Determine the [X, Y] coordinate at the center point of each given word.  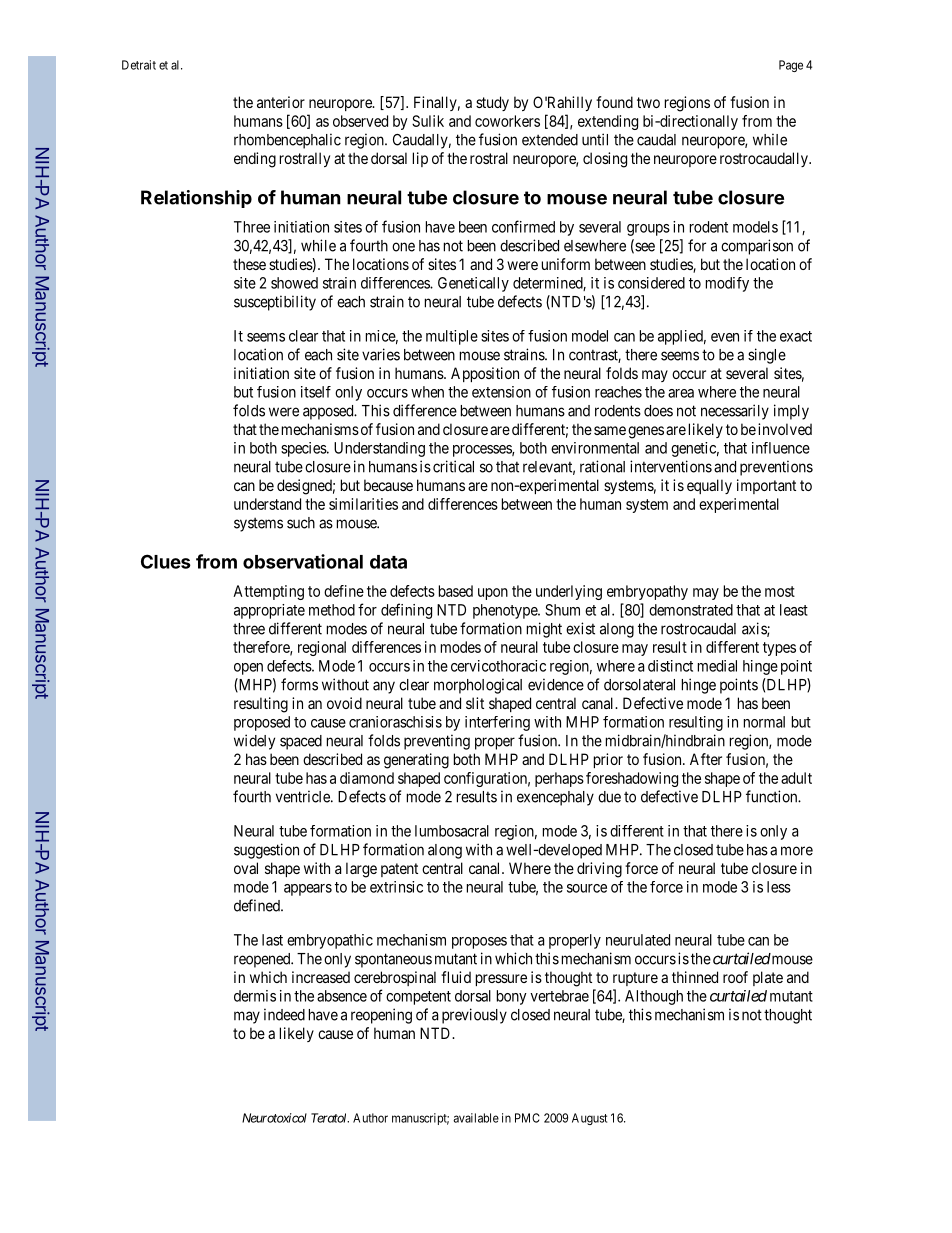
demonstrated [691, 610]
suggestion [266, 851]
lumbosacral [452, 831]
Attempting [268, 592]
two [648, 102]
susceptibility [275, 303]
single [767, 356]
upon [493, 594]
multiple [452, 337]
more [797, 851]
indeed [284, 1014]
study [492, 103]
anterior [281, 102]
